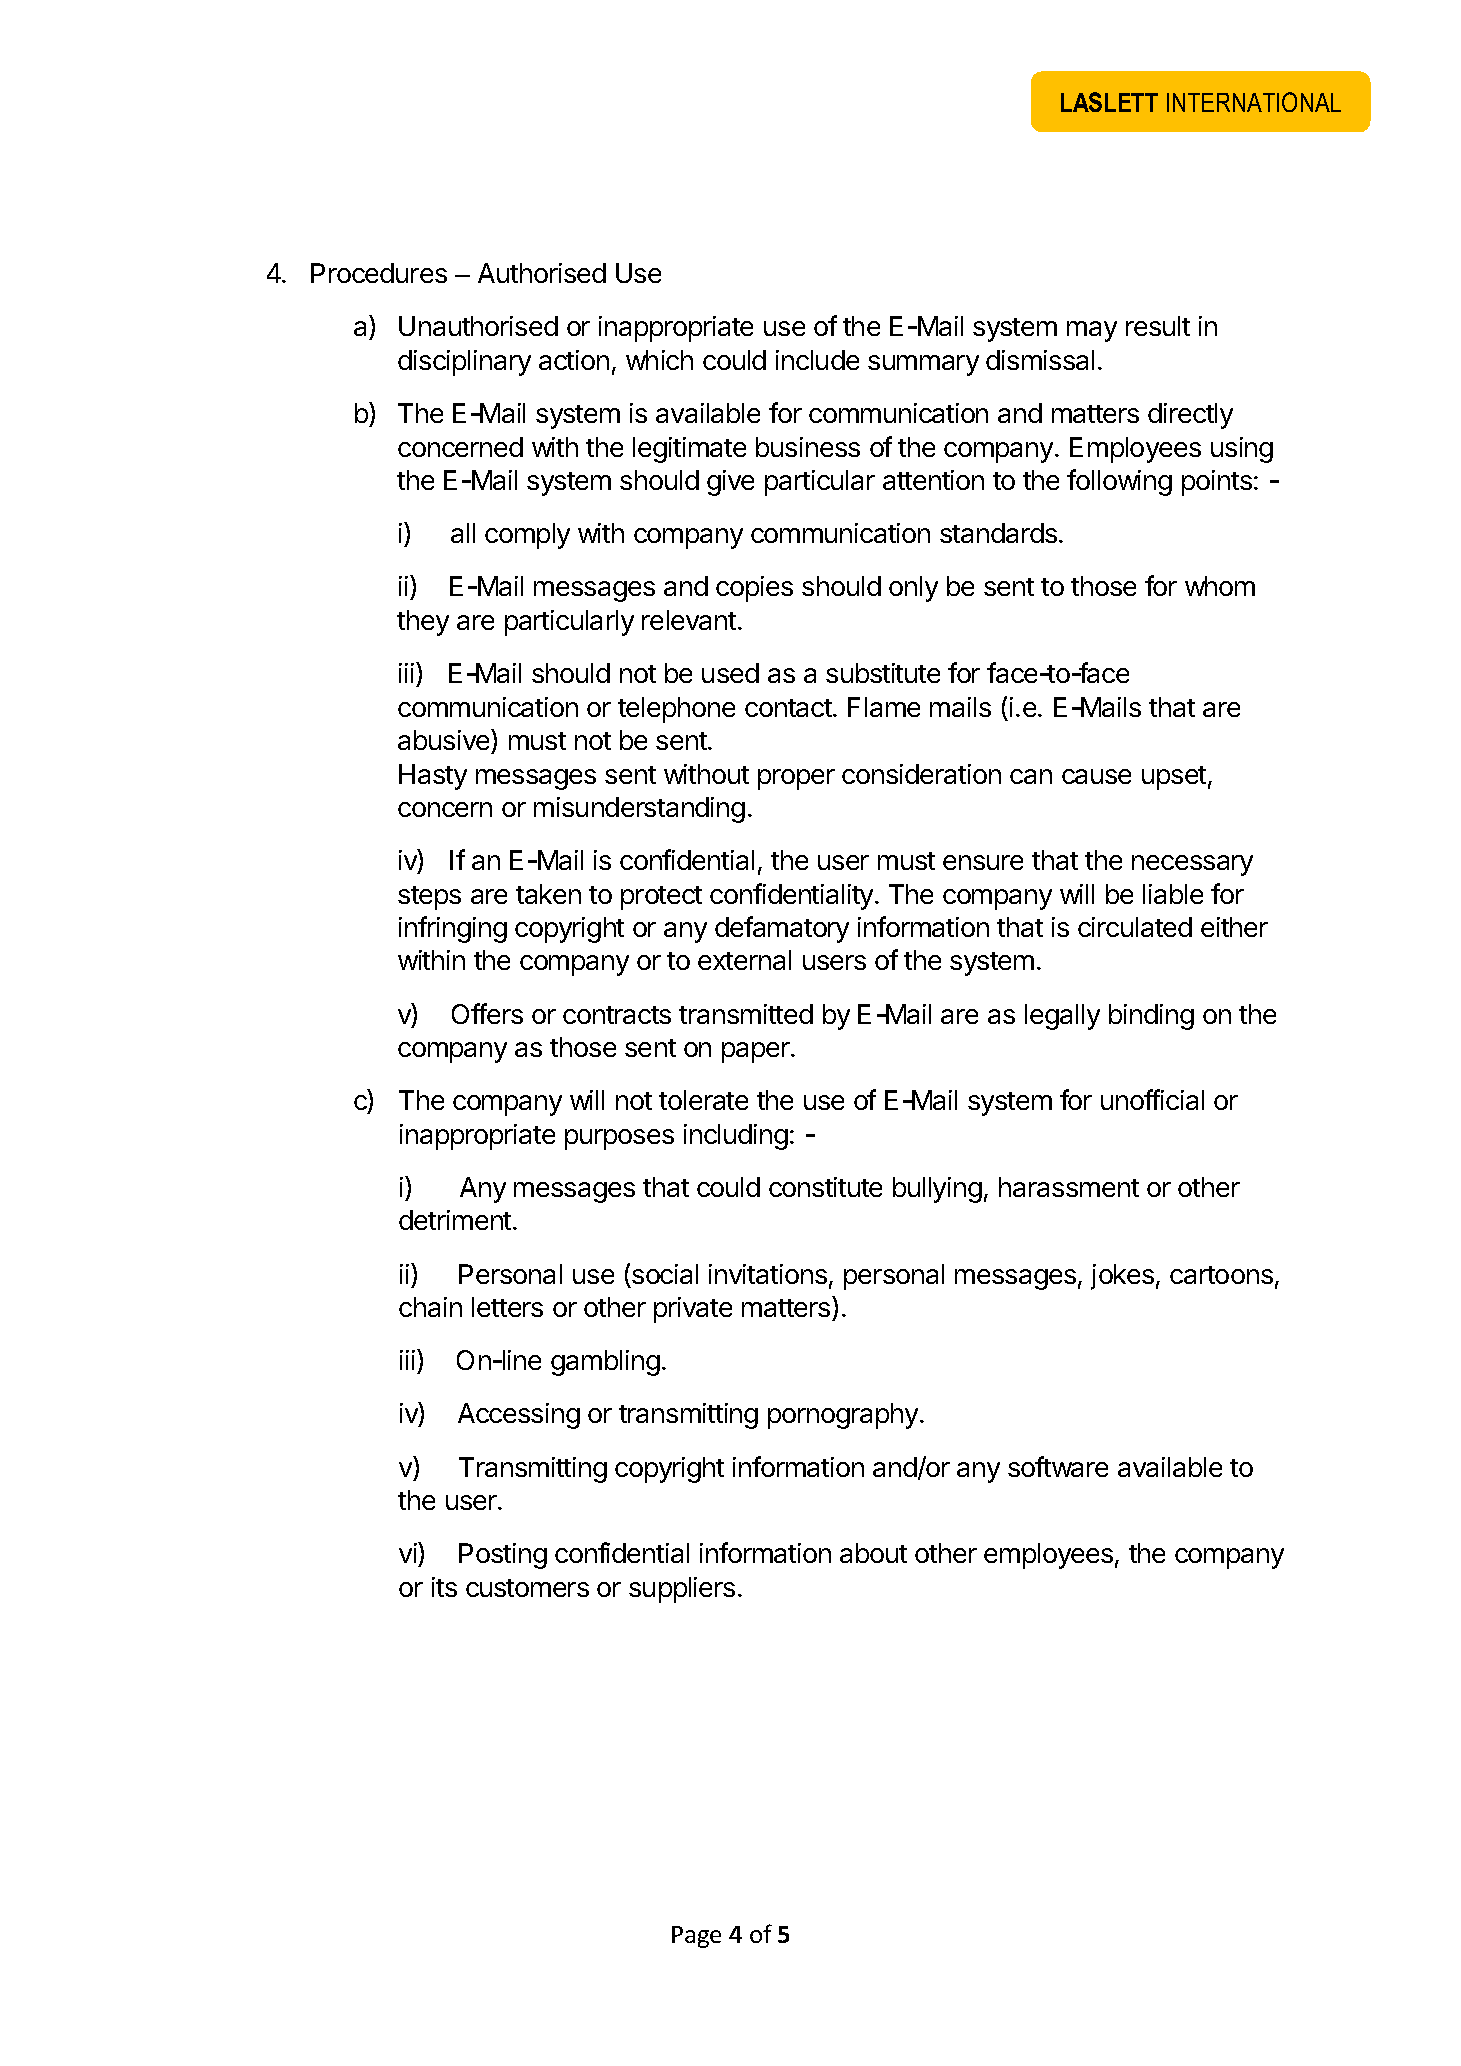 This image has height=2066, width=1461. What do you see at coordinates (696, 1937) in the image?
I see `Page` at bounding box center [696, 1937].
